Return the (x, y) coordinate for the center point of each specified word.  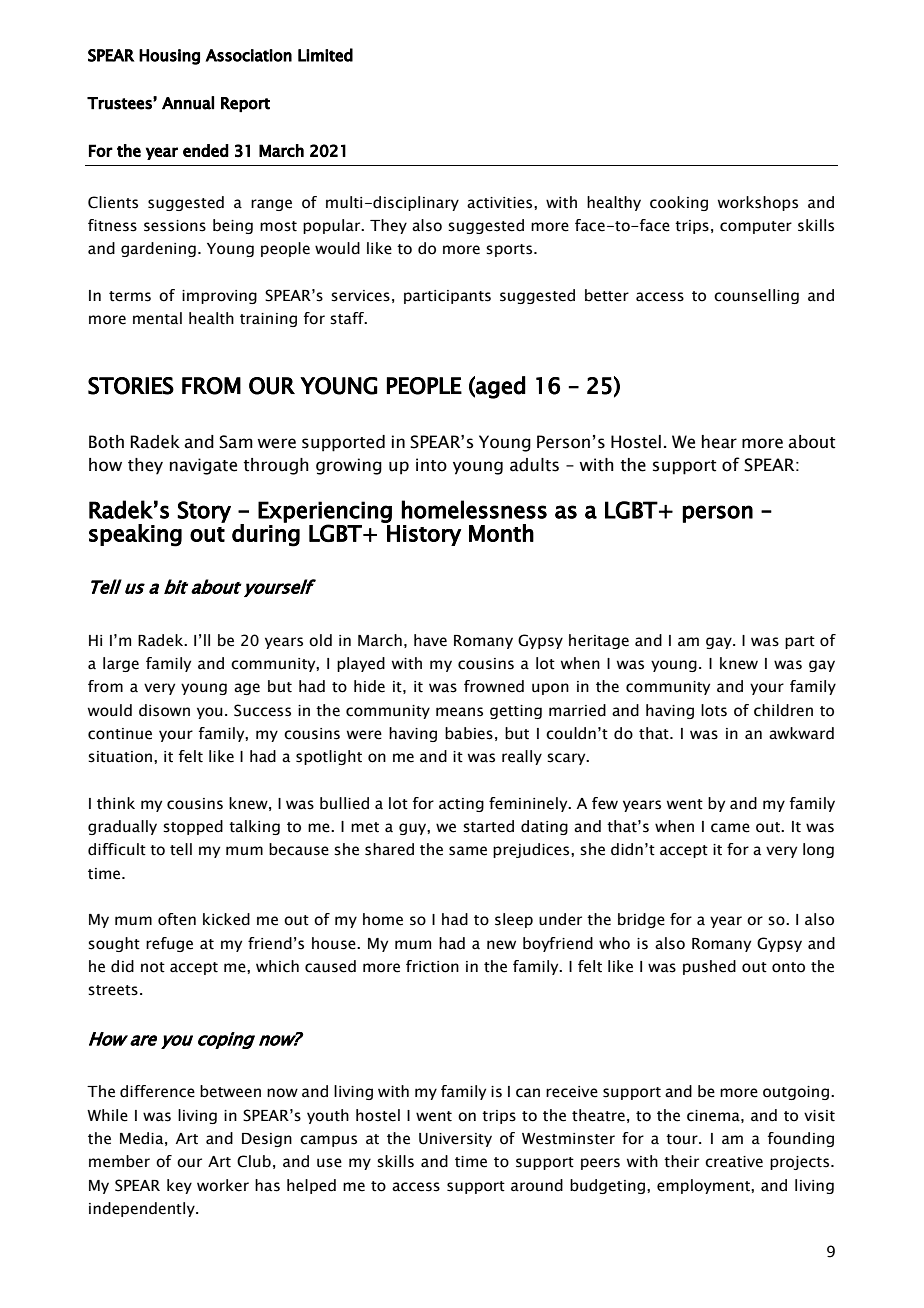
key (179, 1186)
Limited (325, 55)
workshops (758, 203)
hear (719, 442)
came (730, 828)
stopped (193, 827)
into (431, 465)
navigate (203, 466)
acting (461, 805)
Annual (188, 103)
